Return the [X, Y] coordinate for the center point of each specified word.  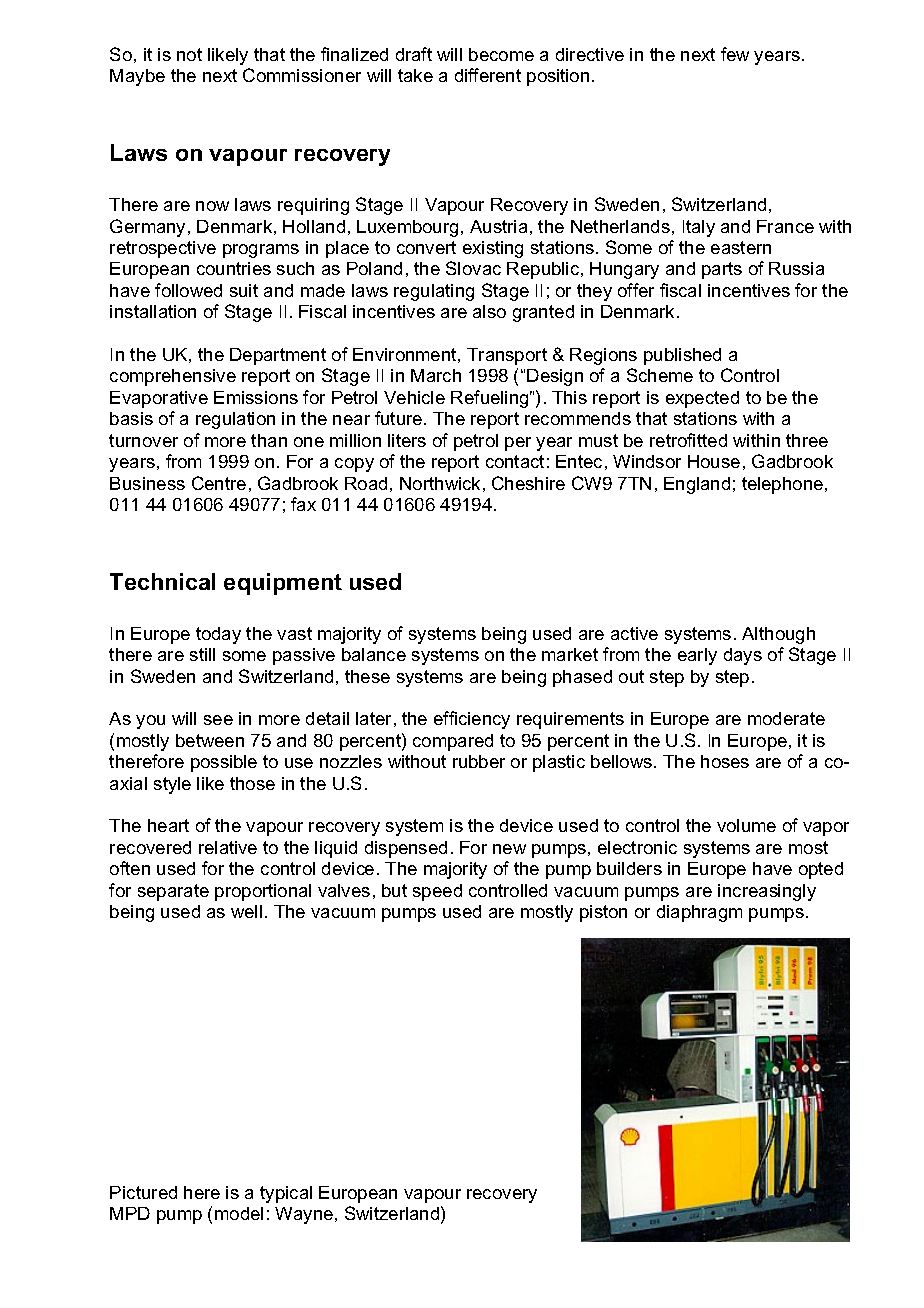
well [246, 911]
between [210, 740]
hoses [725, 761]
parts [722, 270]
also [489, 311]
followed [188, 290]
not [189, 54]
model [239, 1213]
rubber [479, 761]
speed [437, 892]
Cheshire [528, 483]
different [488, 75]
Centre [219, 483]
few [735, 54]
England [697, 485]
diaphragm [699, 913]
